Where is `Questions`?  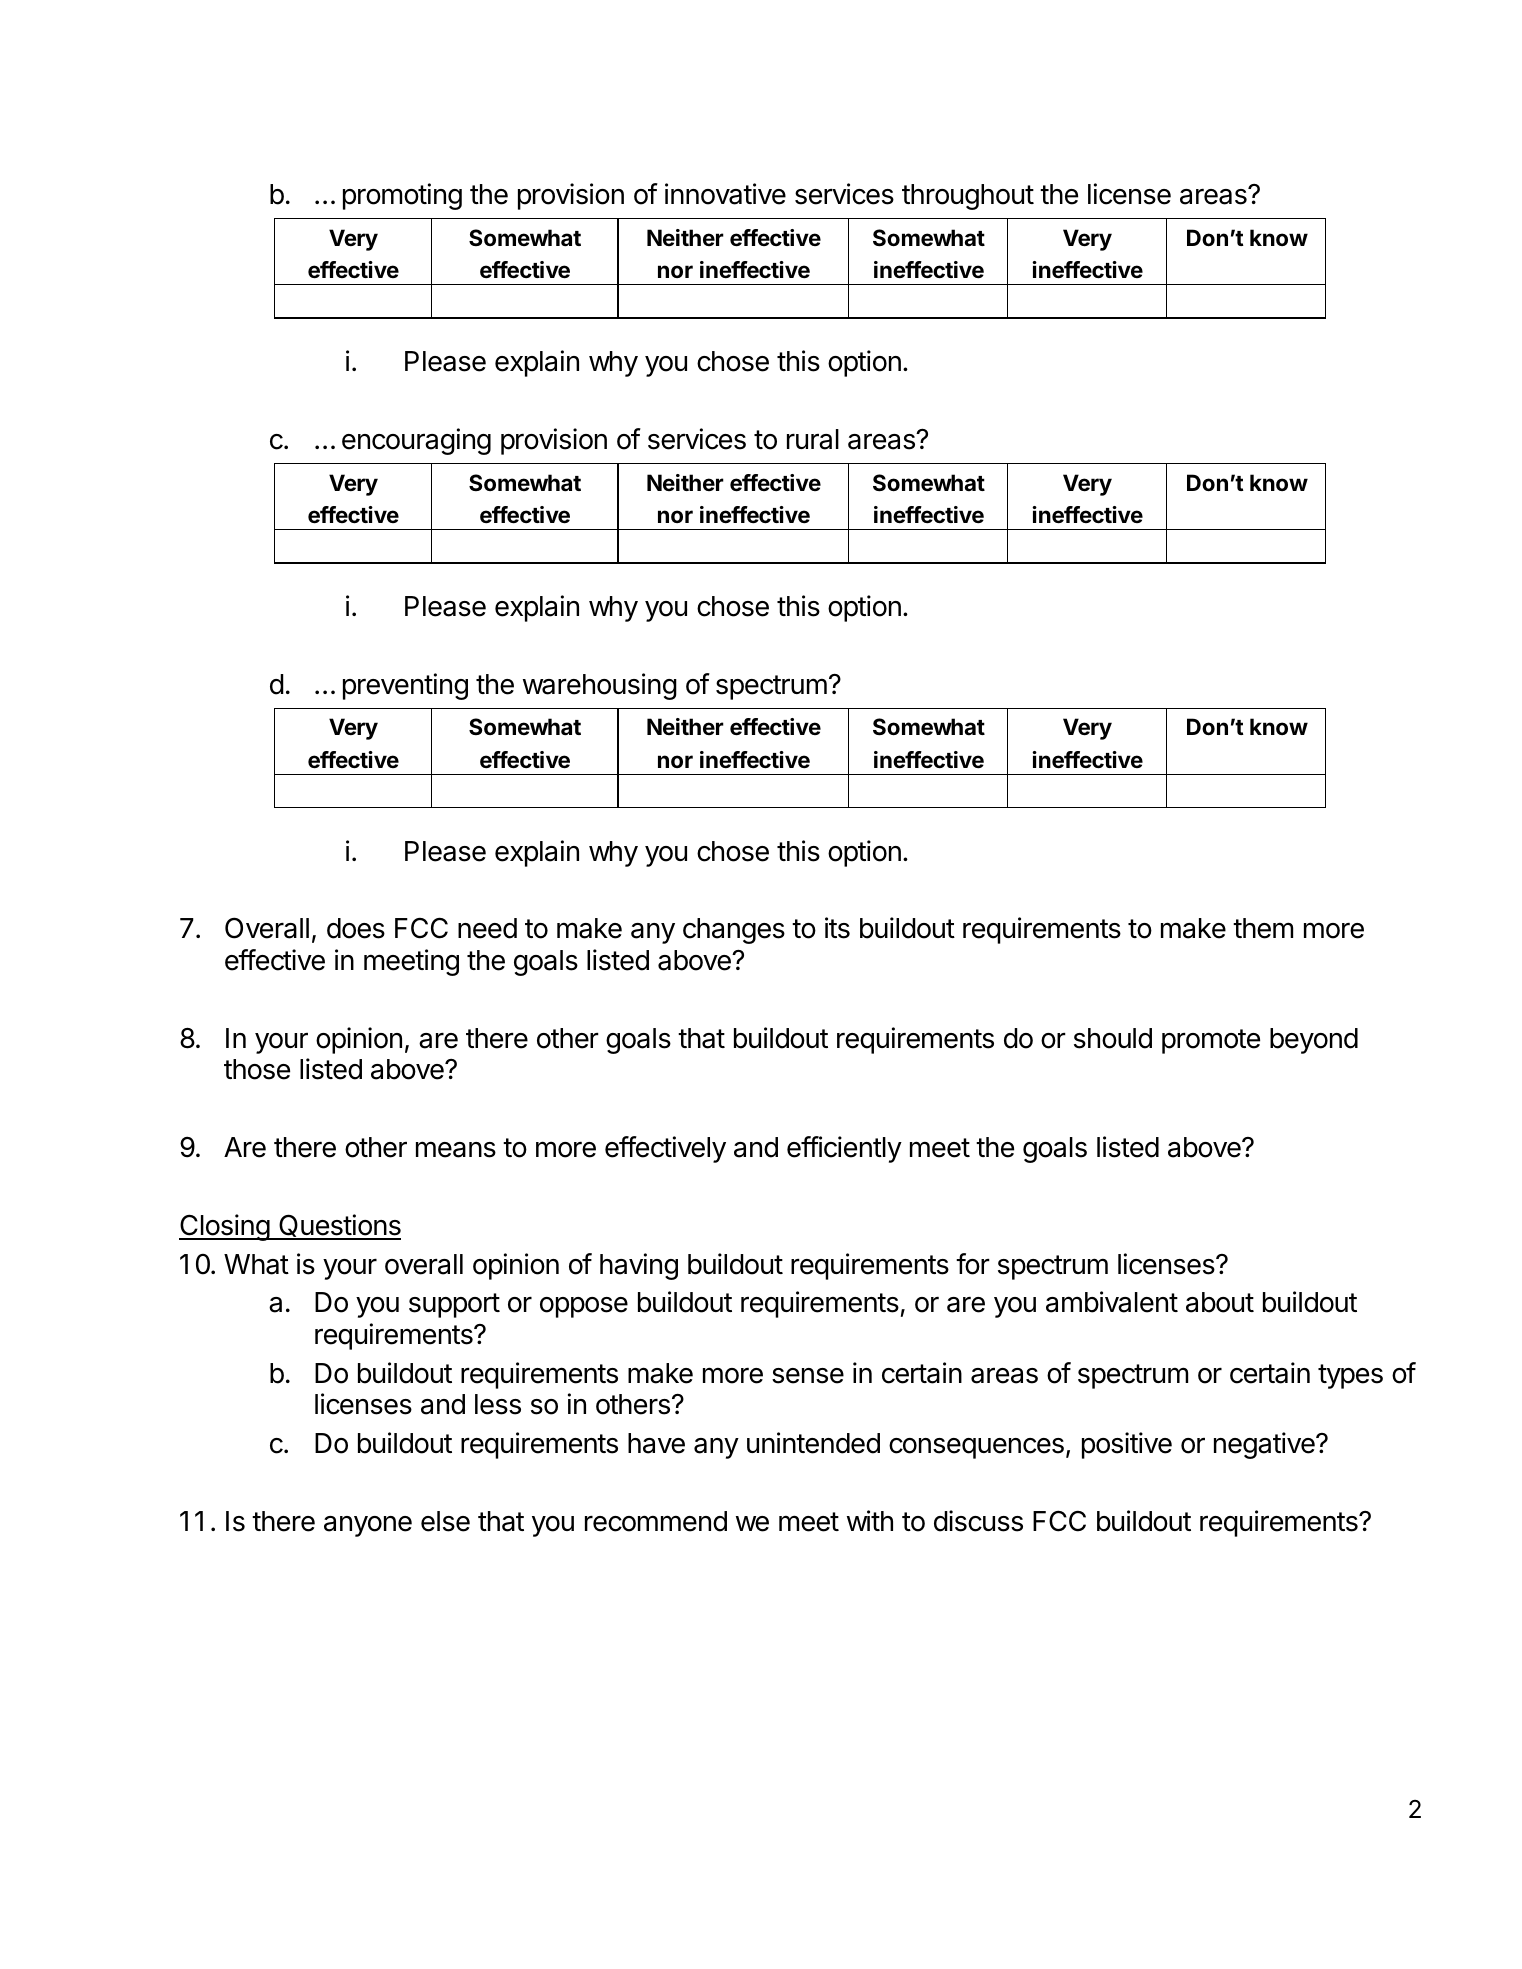
Questions is located at coordinates (339, 1226).
